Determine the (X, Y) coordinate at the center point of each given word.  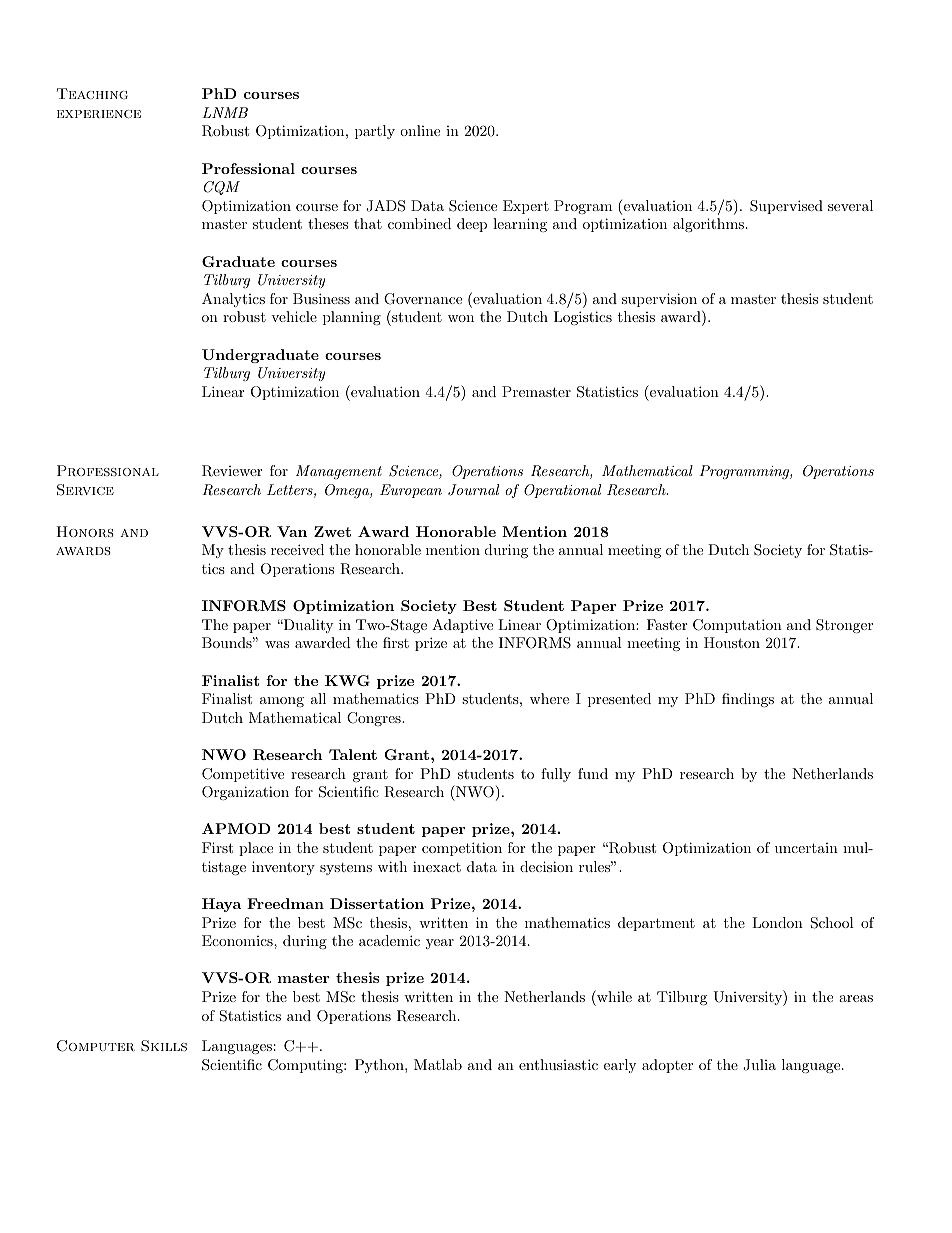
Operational (562, 491)
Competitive (243, 775)
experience (99, 114)
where (549, 698)
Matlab (438, 1064)
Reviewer (232, 471)
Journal (473, 490)
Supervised (786, 207)
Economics (238, 940)
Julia (759, 1065)
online (420, 130)
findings (748, 700)
